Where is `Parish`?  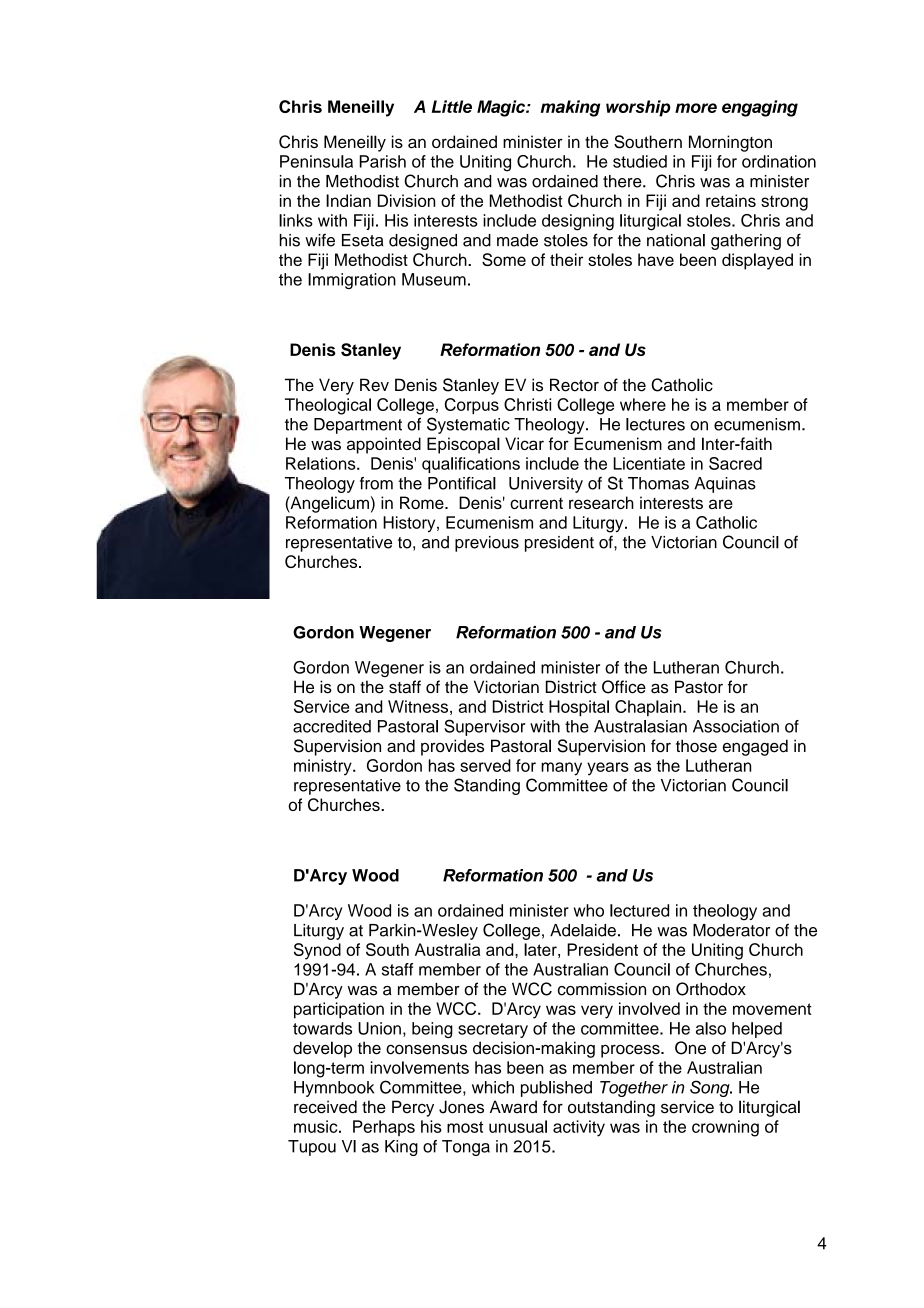
Parish is located at coordinates (383, 161).
